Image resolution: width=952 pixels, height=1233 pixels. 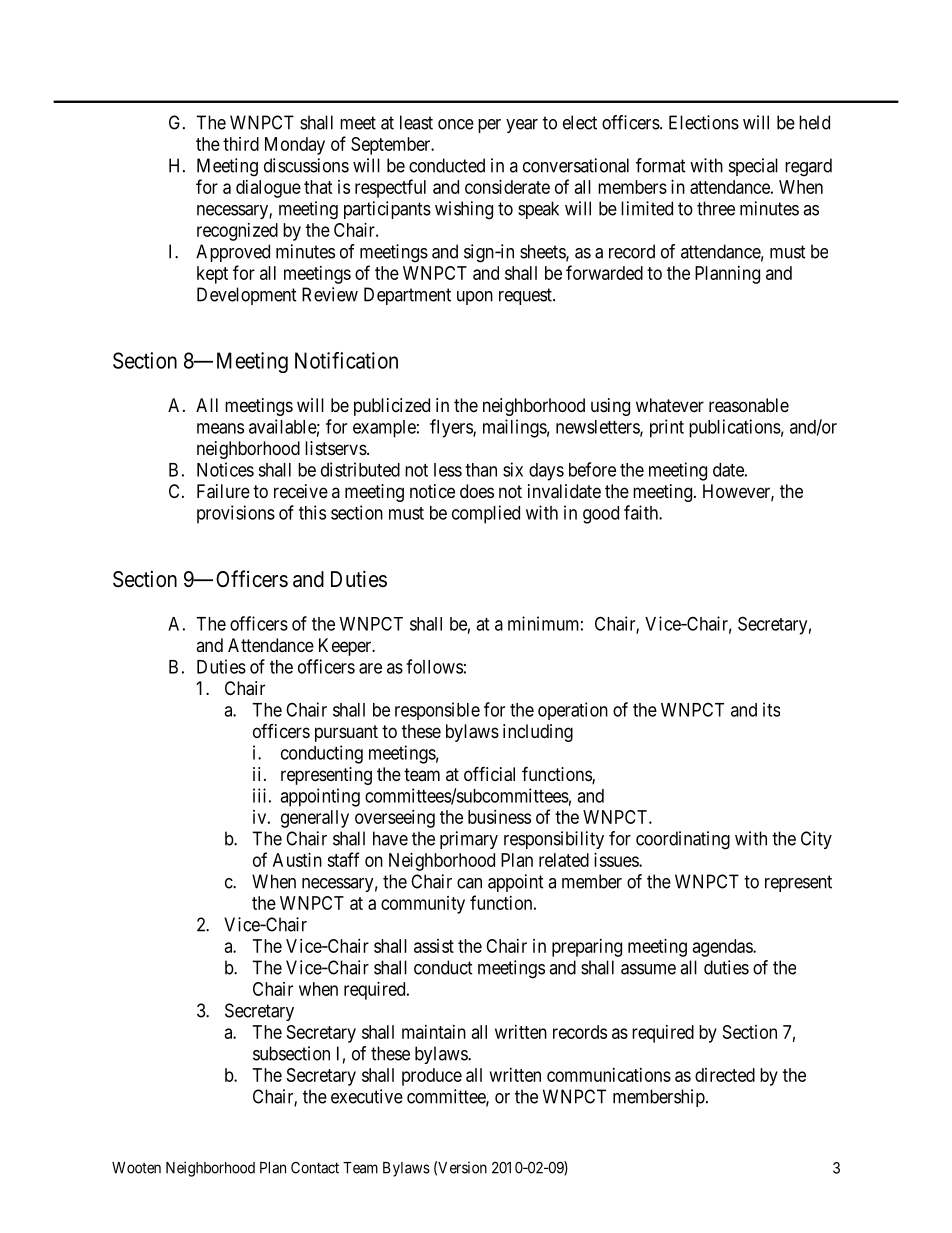 I want to click on once, so click(x=456, y=124).
